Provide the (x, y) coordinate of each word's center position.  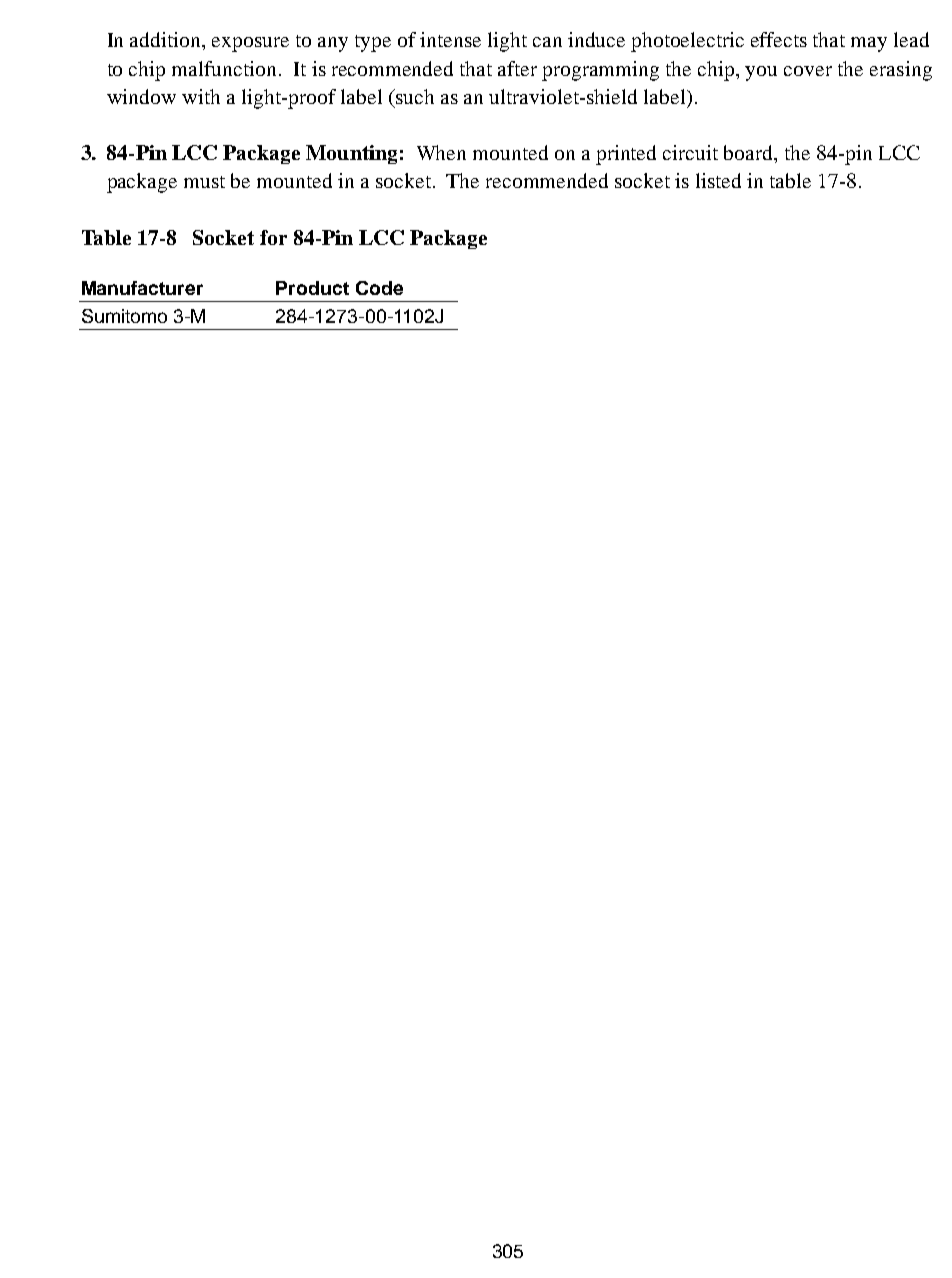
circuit (690, 152)
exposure (250, 44)
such (414, 96)
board (750, 154)
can (547, 42)
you (761, 73)
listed (718, 180)
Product (312, 288)
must (204, 182)
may (869, 44)
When (441, 152)
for (273, 237)
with (201, 96)
